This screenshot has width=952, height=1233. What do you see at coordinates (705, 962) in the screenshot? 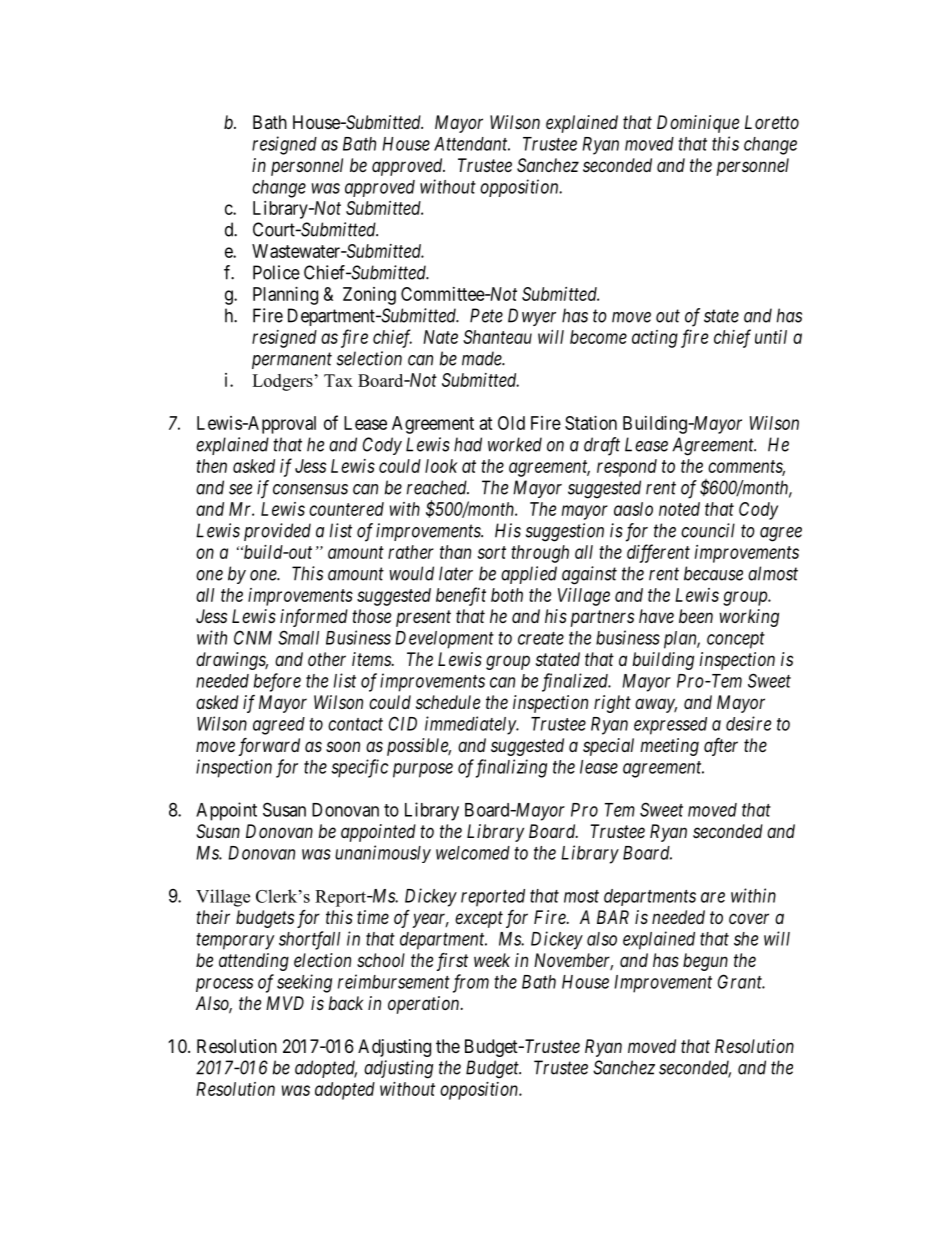
I see `begun` at bounding box center [705, 962].
